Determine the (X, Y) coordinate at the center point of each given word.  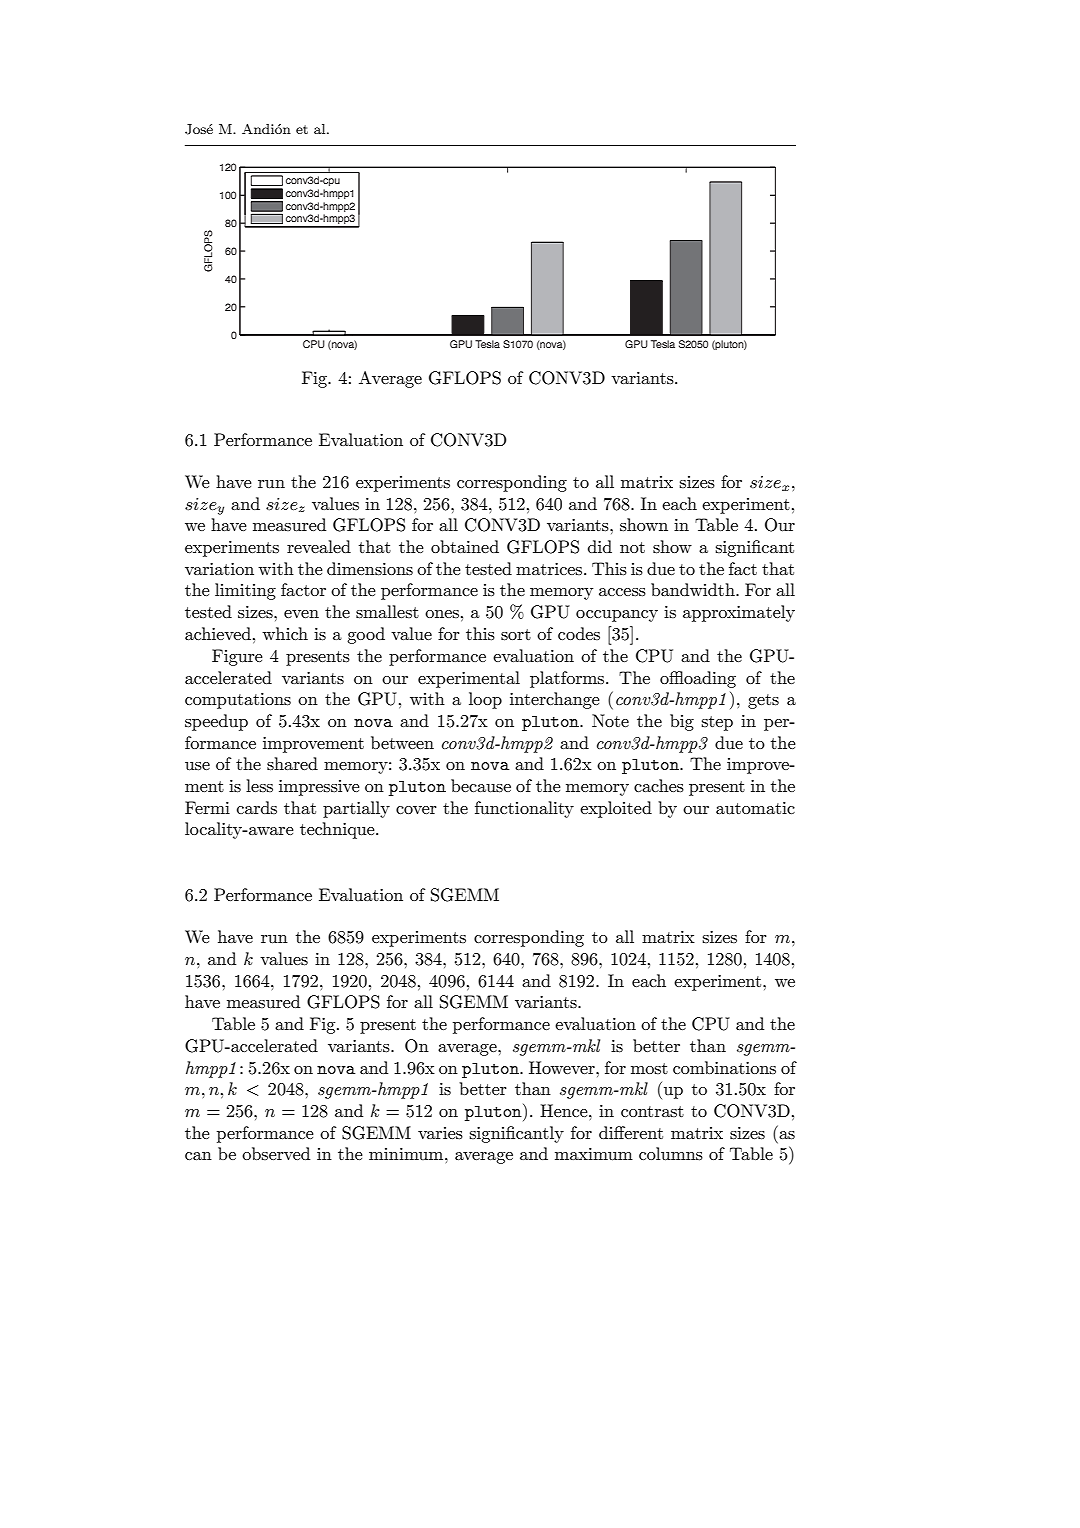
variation (219, 569)
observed (276, 1153)
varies (440, 1133)
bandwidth (694, 589)
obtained (465, 546)
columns (671, 1154)
